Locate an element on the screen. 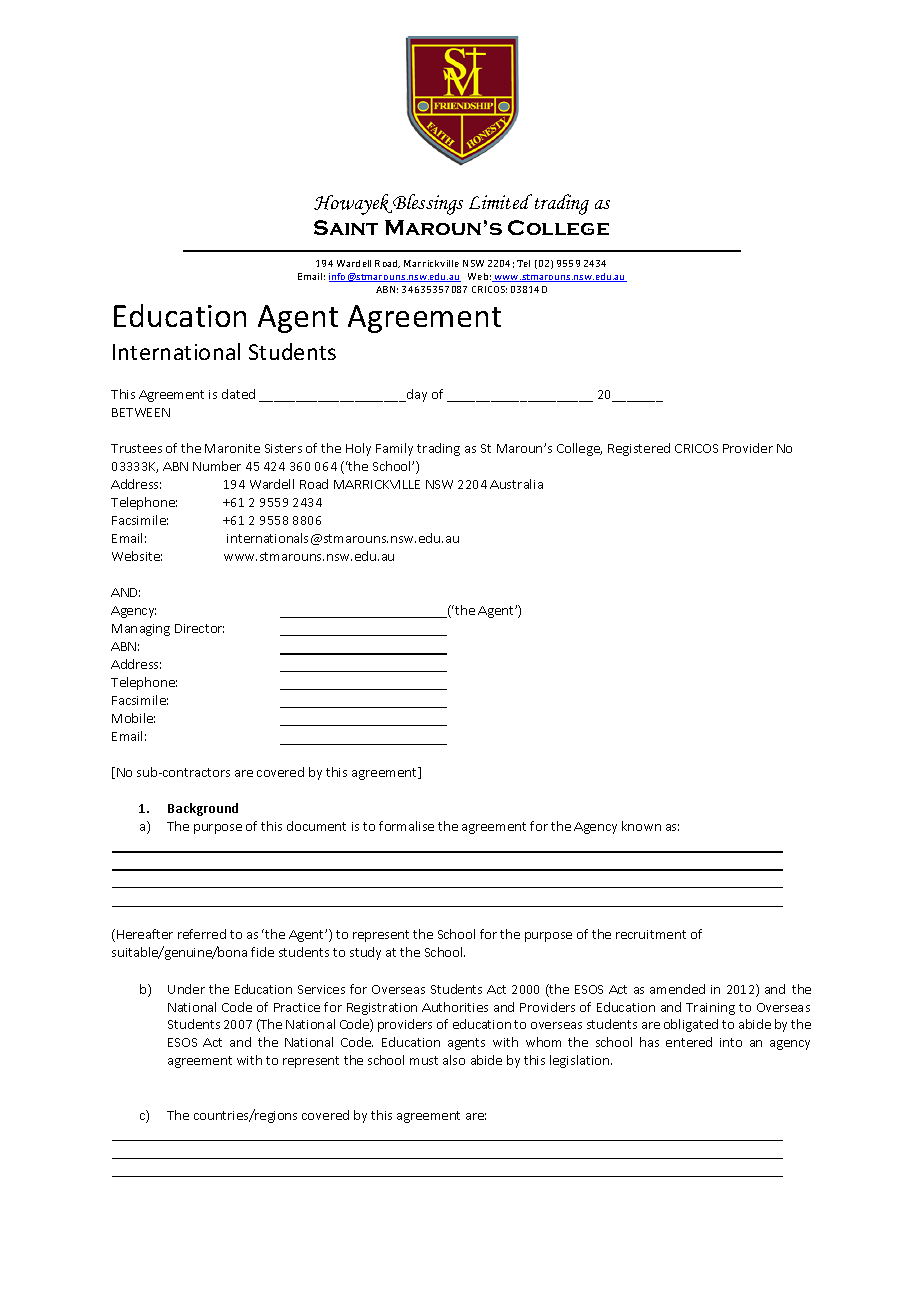 The width and height of the screenshot is (924, 1308). Under is located at coordinates (186, 989).
